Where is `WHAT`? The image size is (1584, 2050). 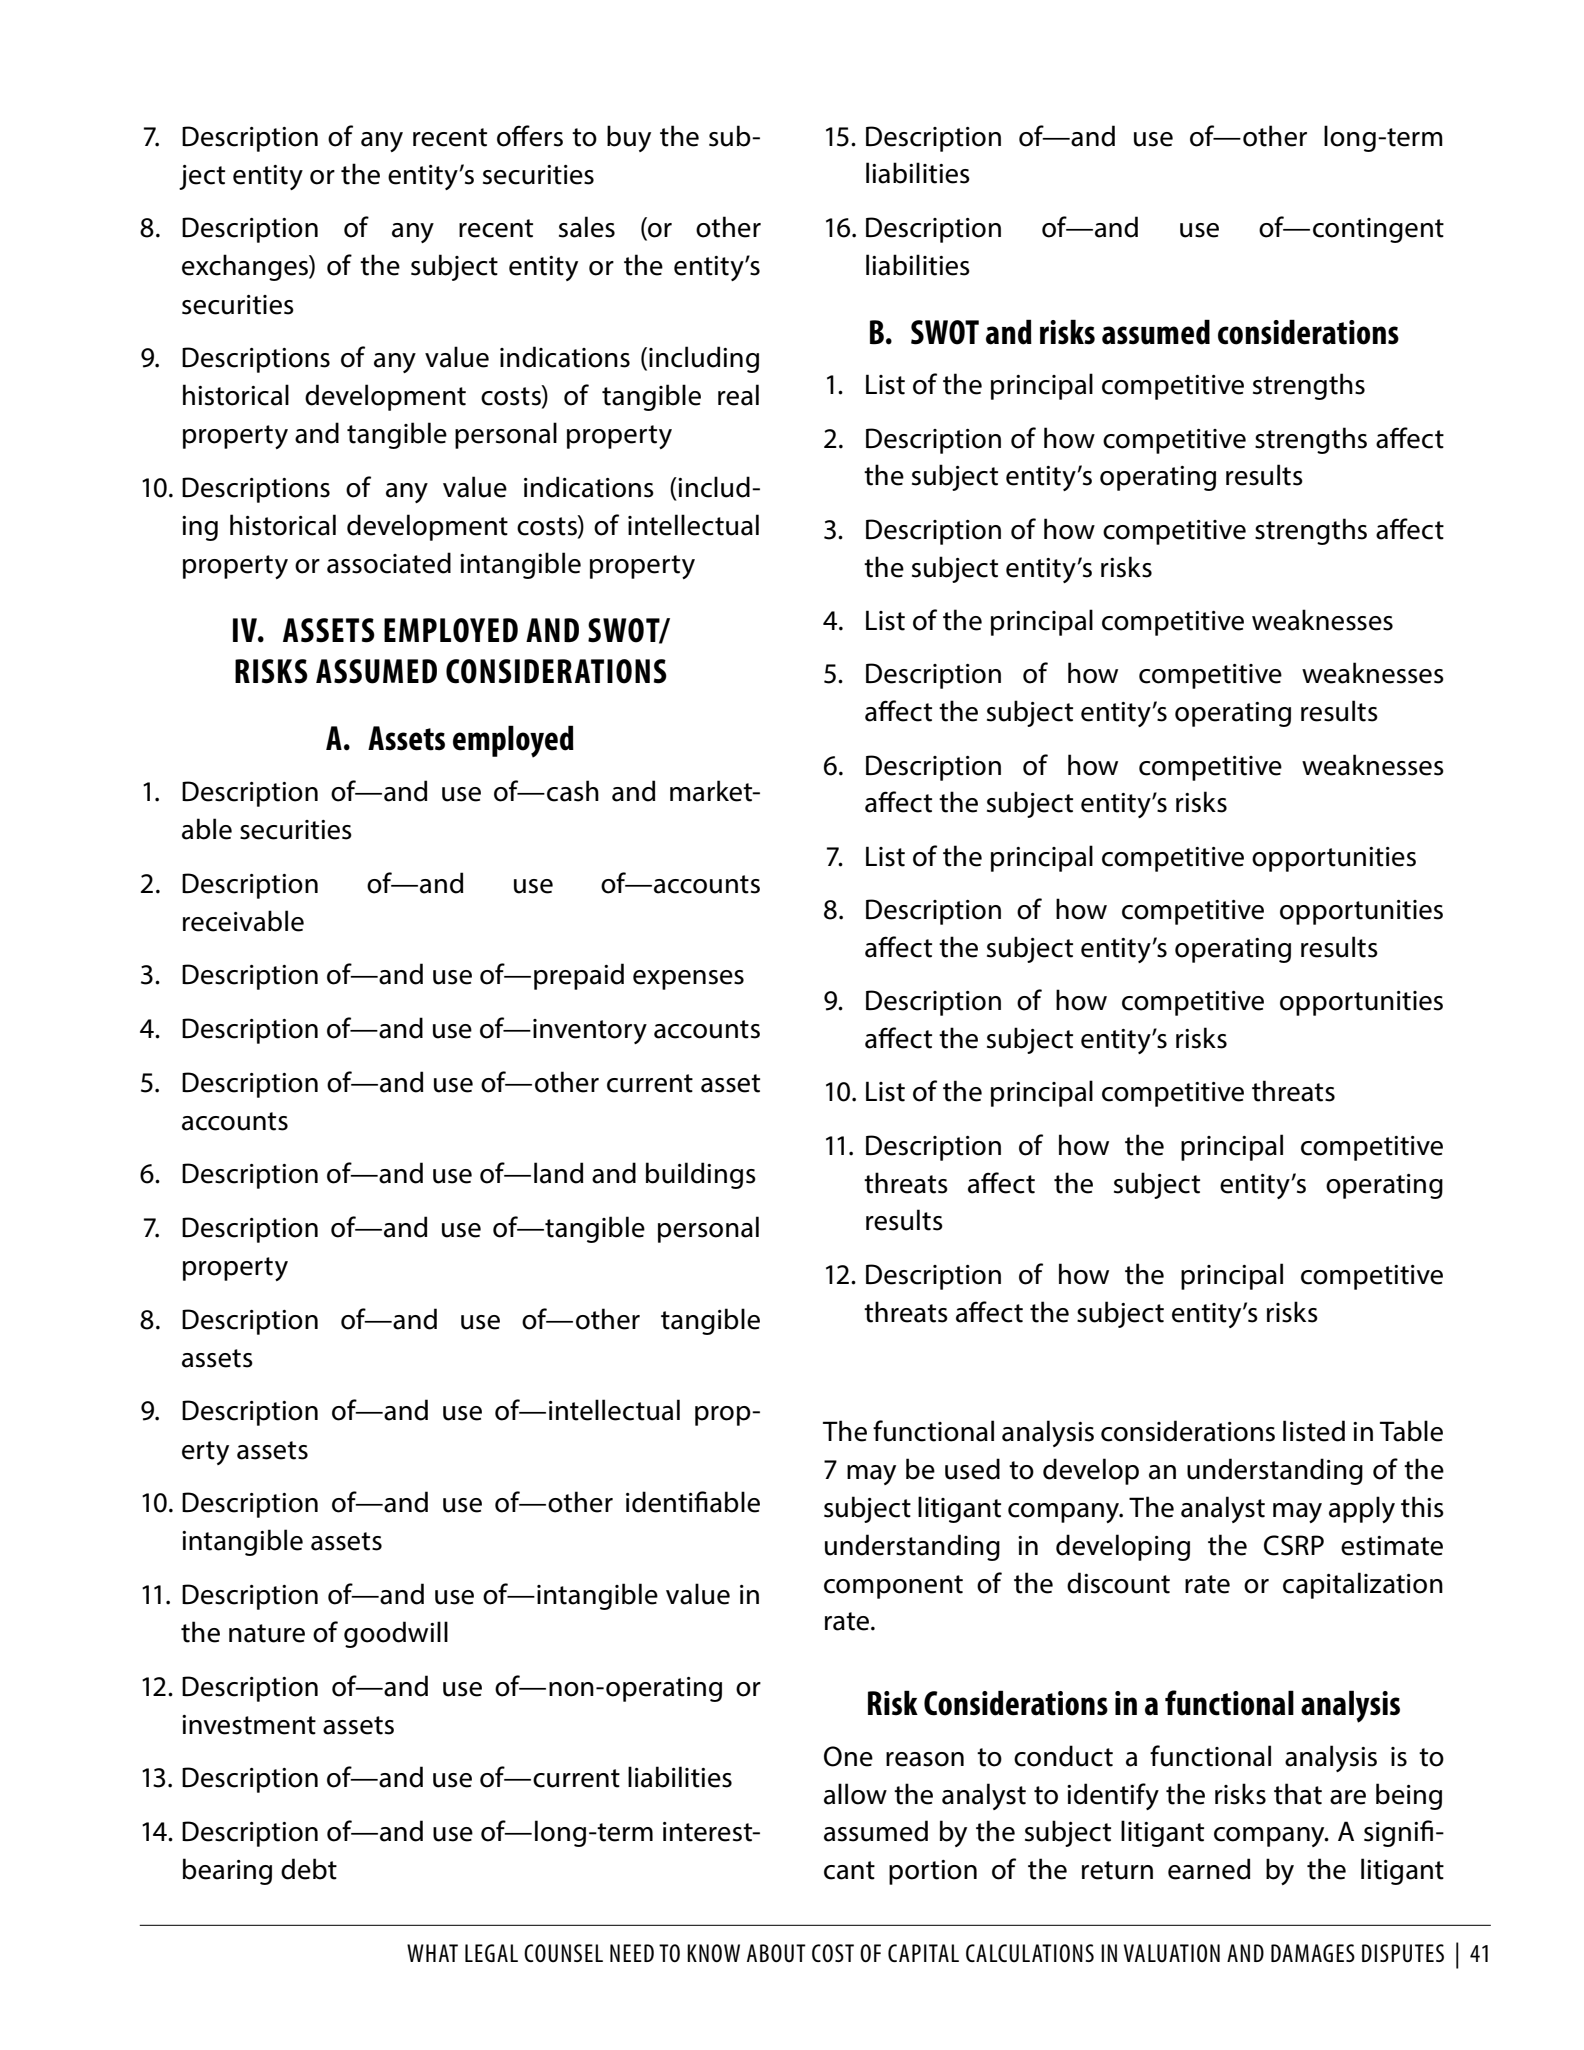 WHAT is located at coordinates (432, 1953).
